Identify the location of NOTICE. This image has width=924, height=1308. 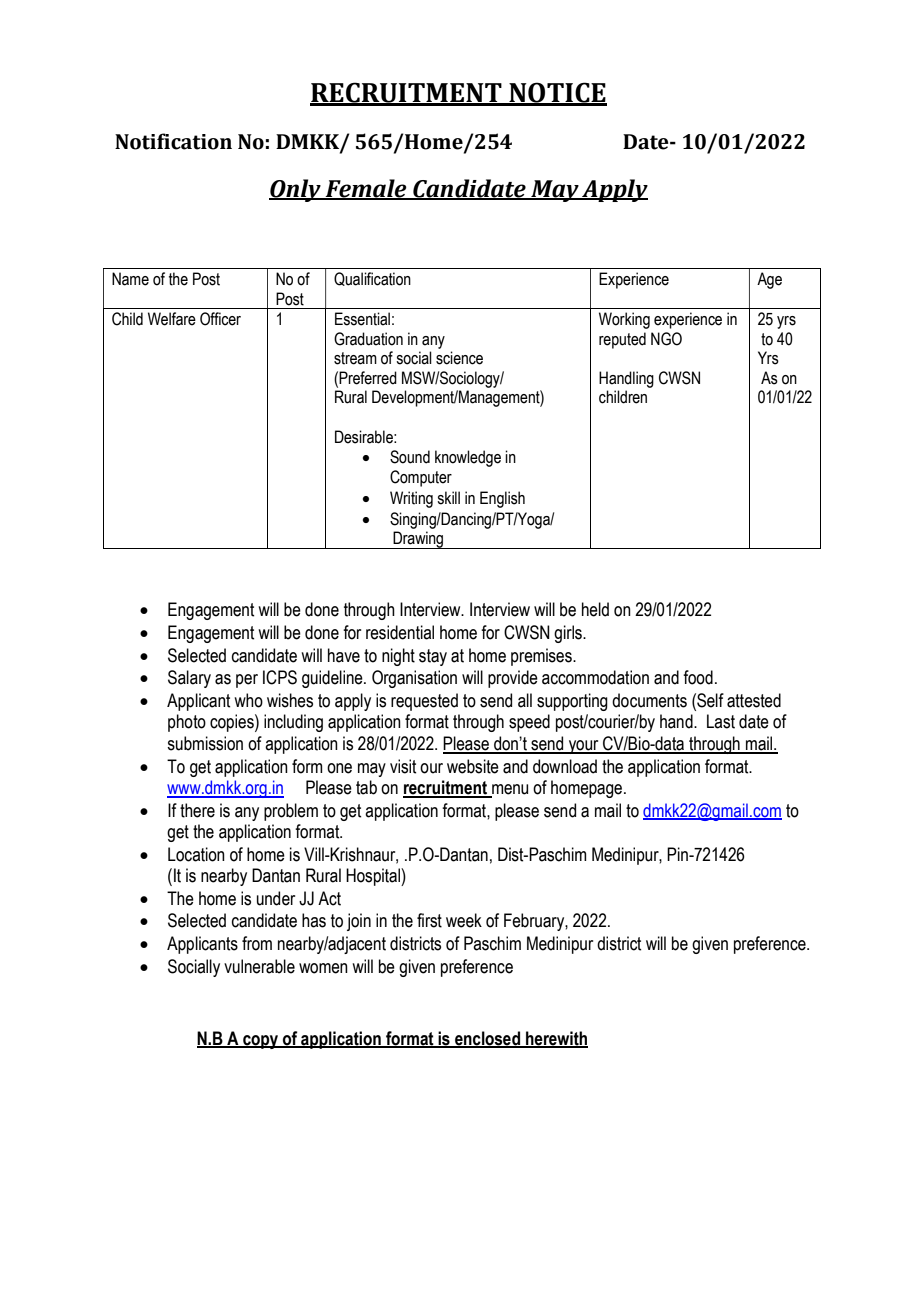
(557, 93).
